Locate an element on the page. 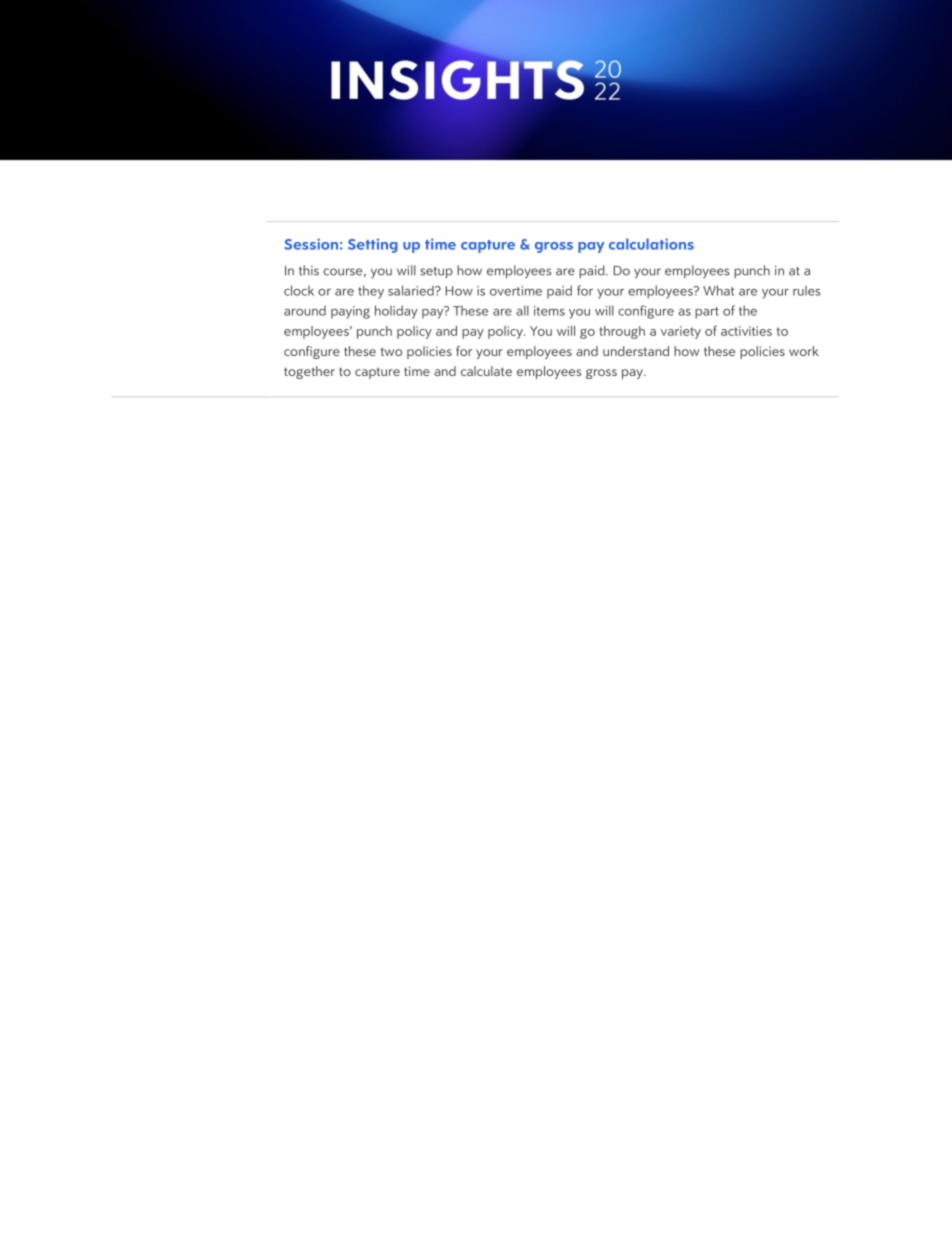 The height and width of the image is (1233, 952). part is located at coordinates (707, 313).
